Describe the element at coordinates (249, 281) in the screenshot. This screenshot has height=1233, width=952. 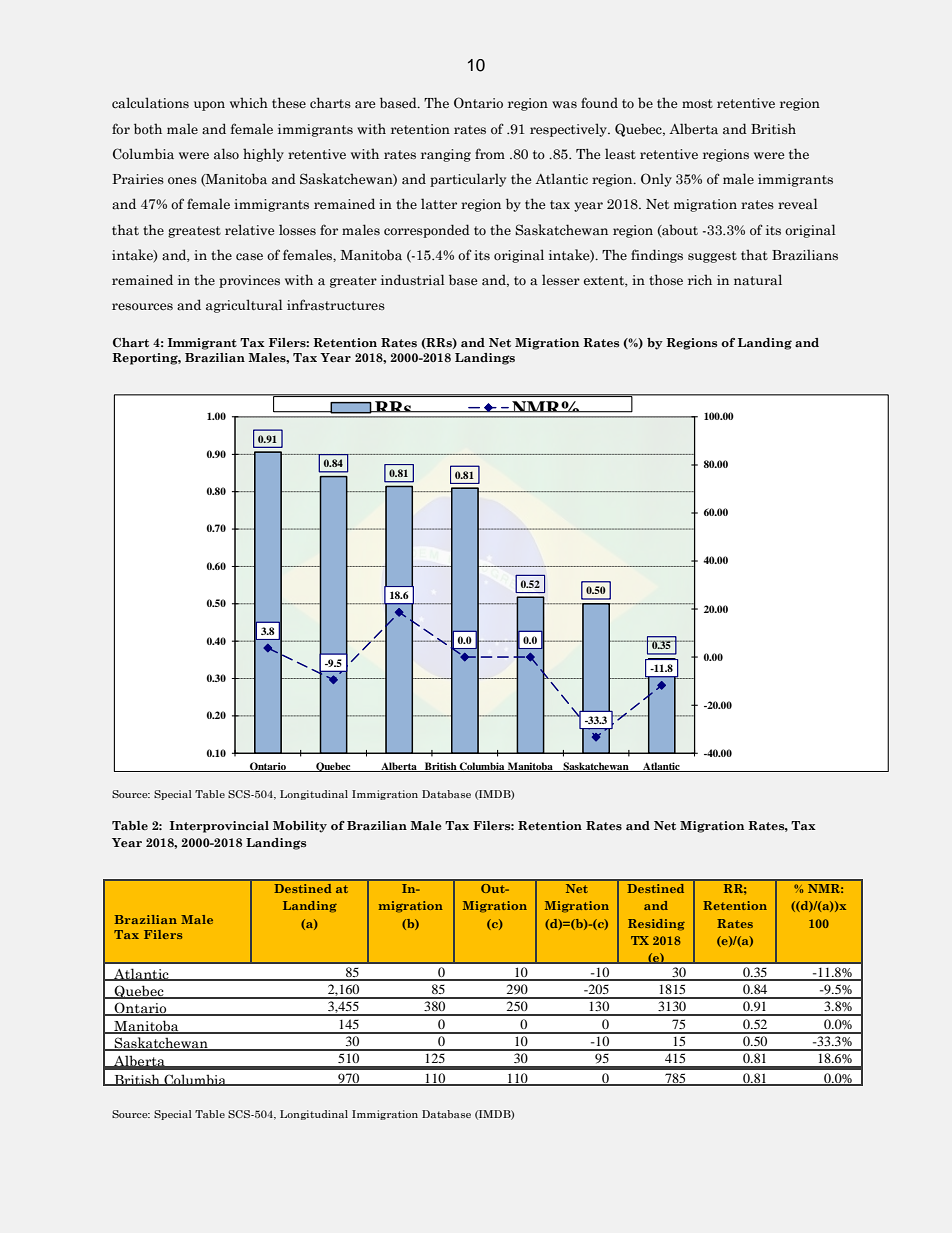
I see `provinces` at that location.
